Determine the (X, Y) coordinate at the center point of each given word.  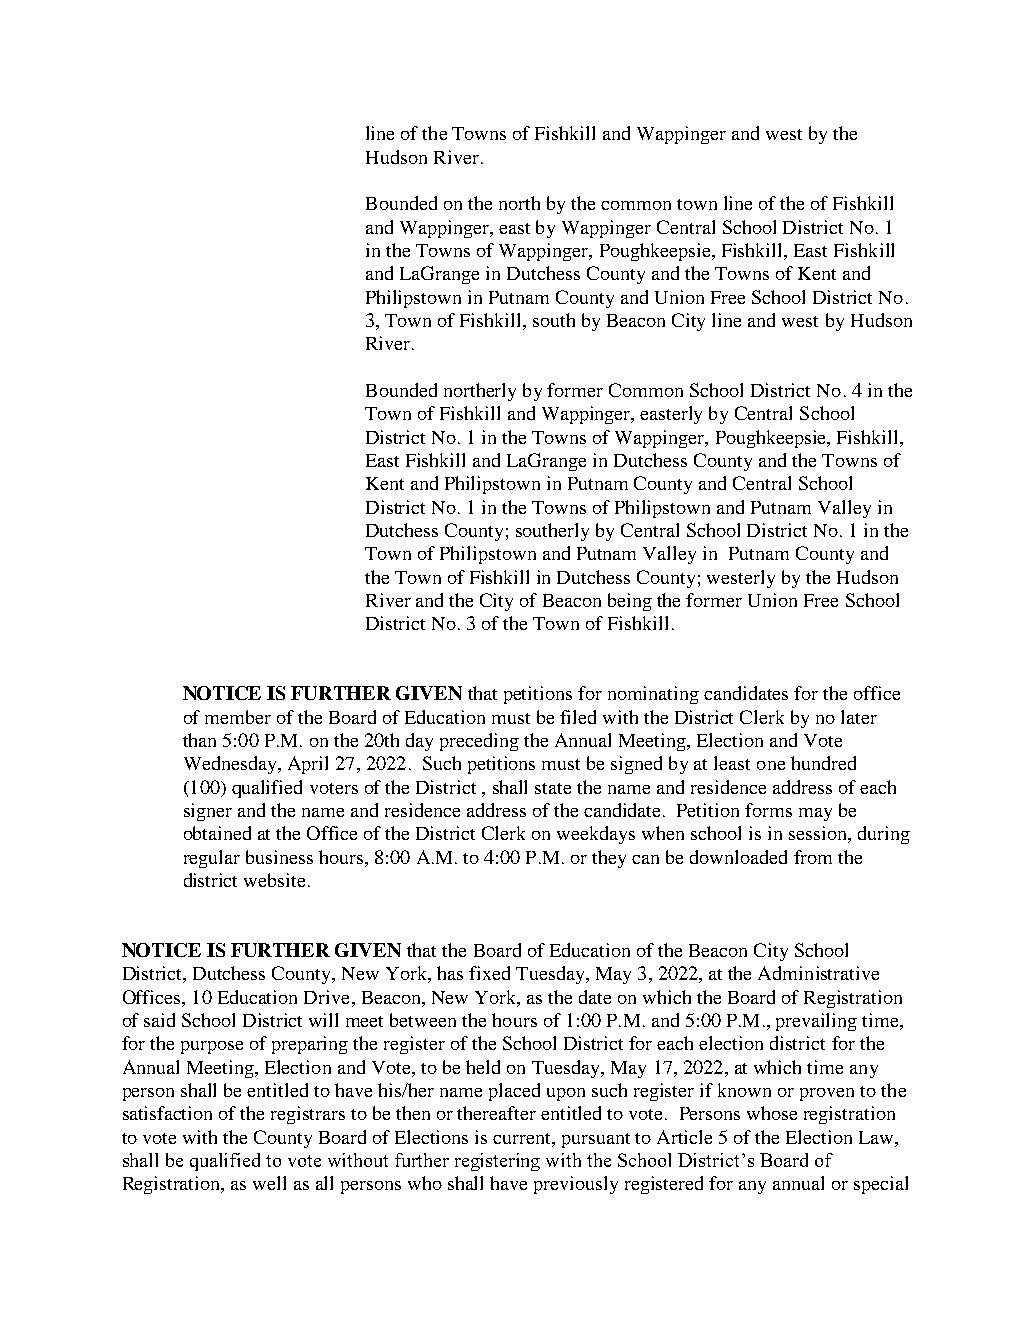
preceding (479, 742)
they (609, 859)
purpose (212, 1047)
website (274, 880)
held (483, 1067)
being (630, 602)
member (238, 717)
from (813, 857)
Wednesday (231, 765)
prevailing (816, 1022)
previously (576, 1185)
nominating (653, 695)
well (269, 1183)
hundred (823, 763)
